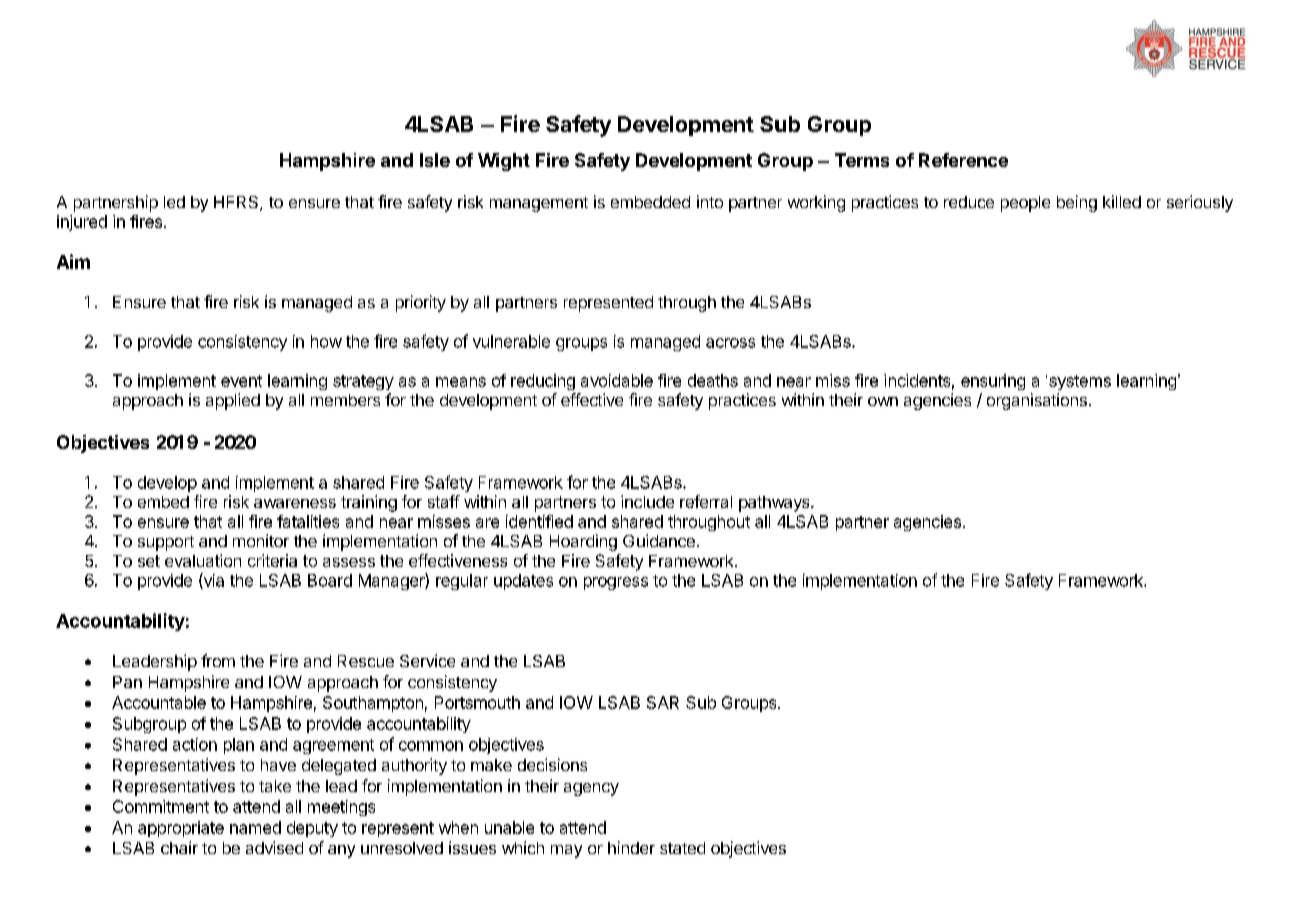 The height and width of the page is (924, 1308). What do you see at coordinates (631, 847) in the page?
I see `hinder` at bounding box center [631, 847].
